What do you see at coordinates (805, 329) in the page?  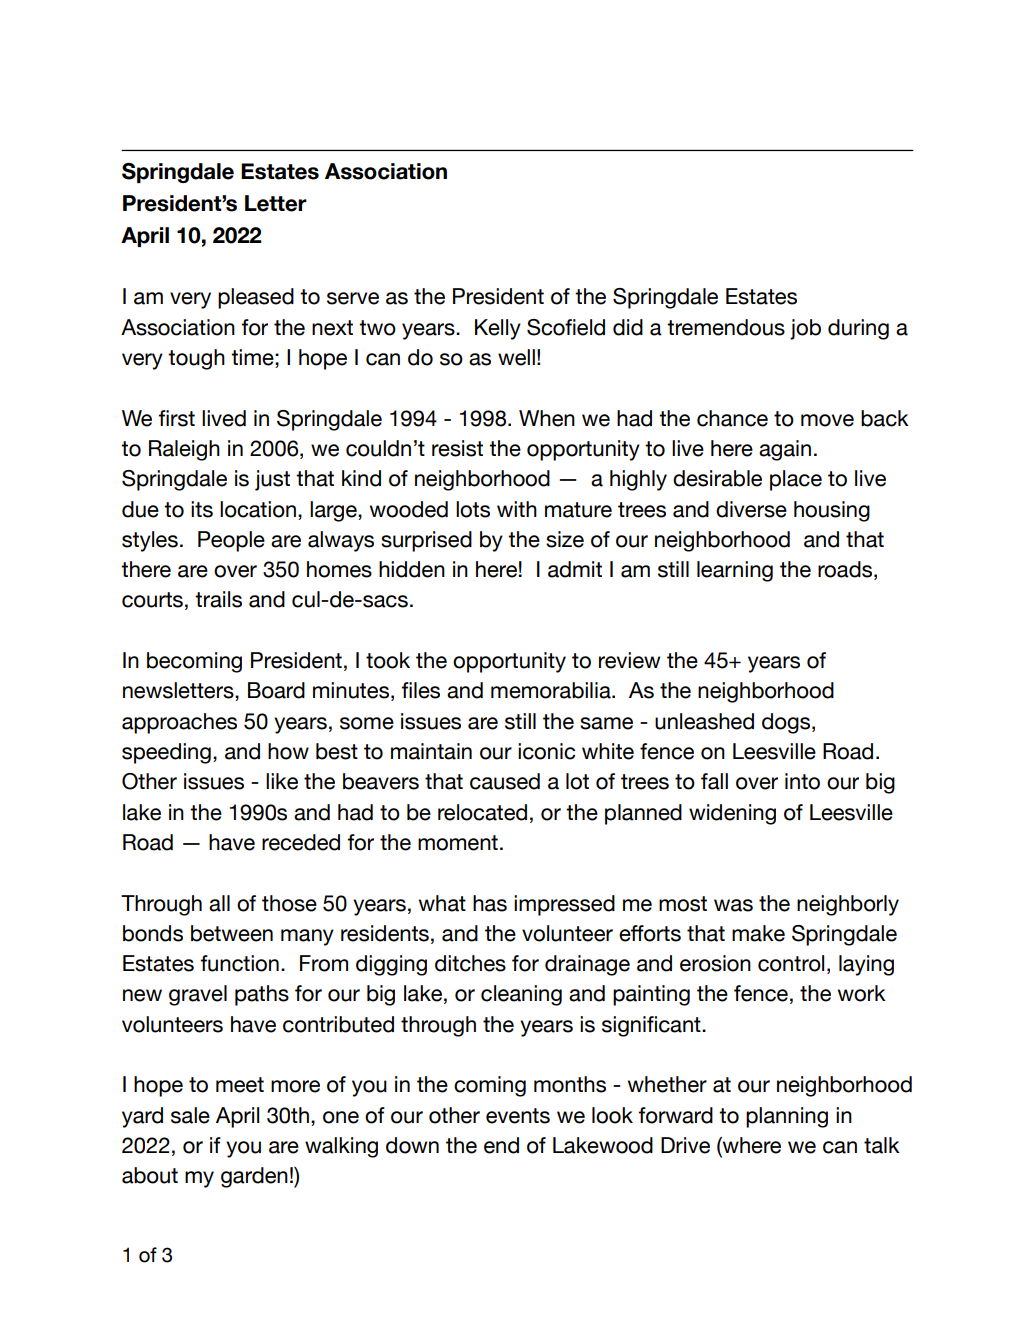 I see `job` at bounding box center [805, 329].
